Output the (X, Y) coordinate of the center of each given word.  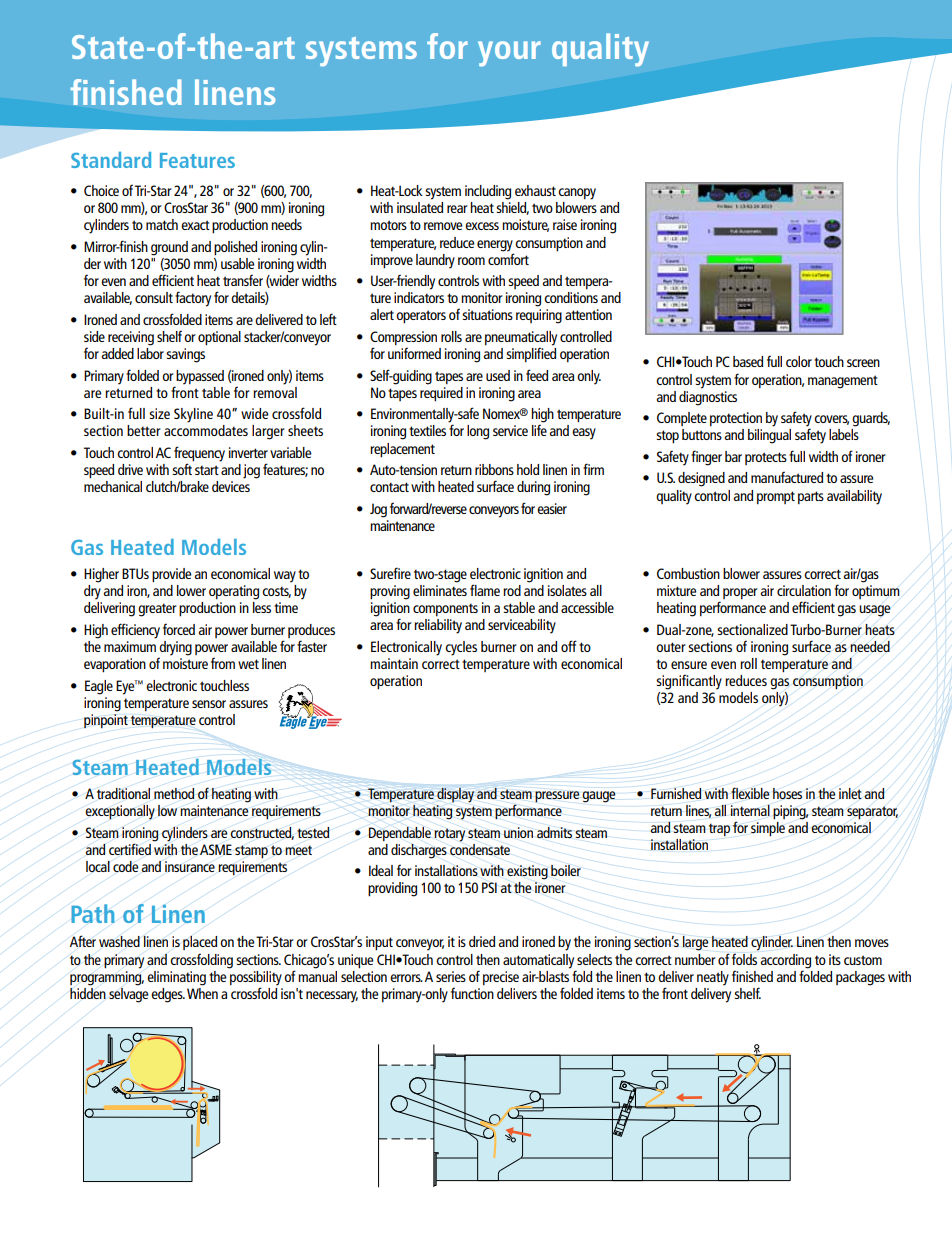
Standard (111, 160)
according (785, 961)
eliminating (176, 978)
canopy (577, 194)
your (509, 54)
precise (501, 978)
